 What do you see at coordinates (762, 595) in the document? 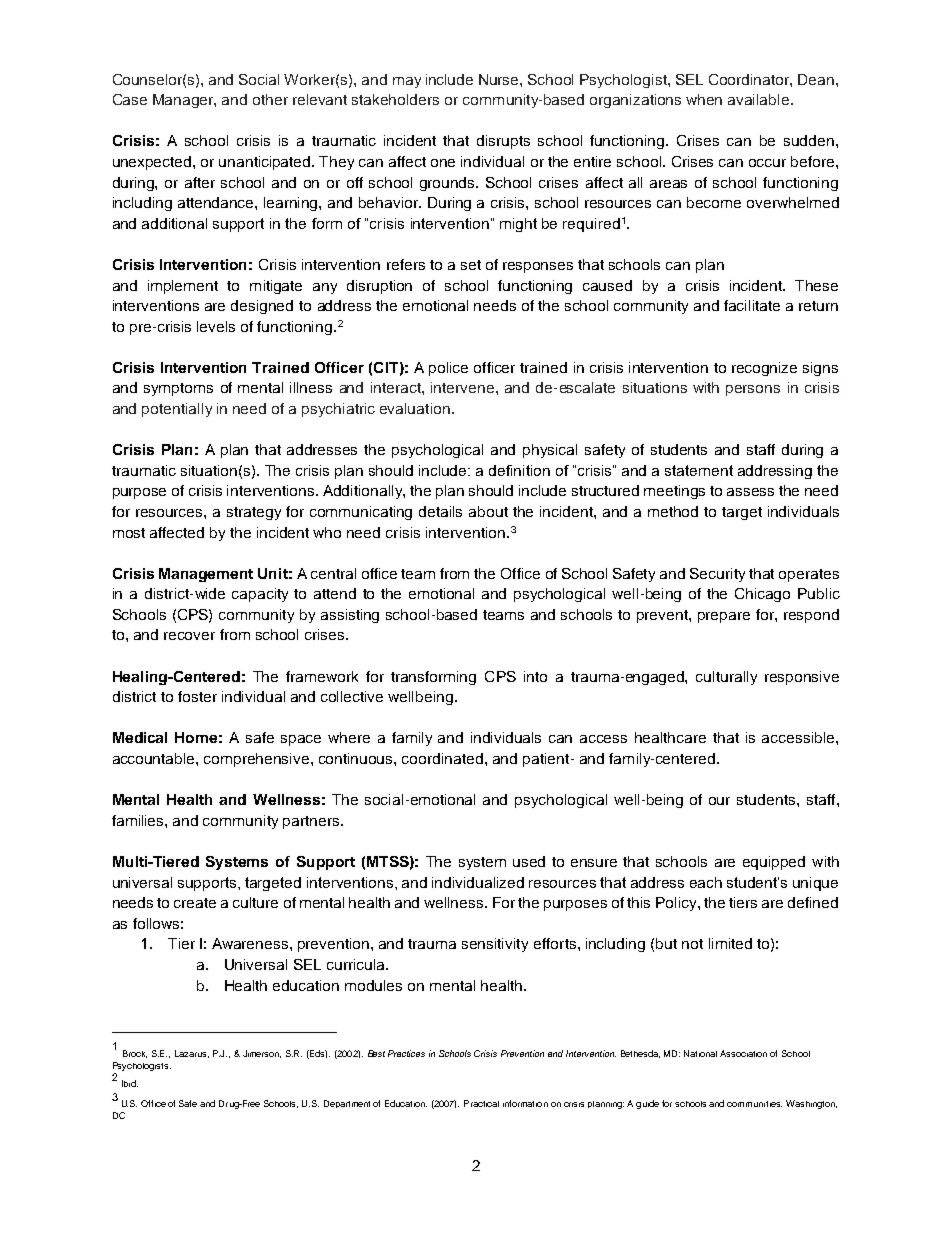
I see `Chicago` at bounding box center [762, 595].
